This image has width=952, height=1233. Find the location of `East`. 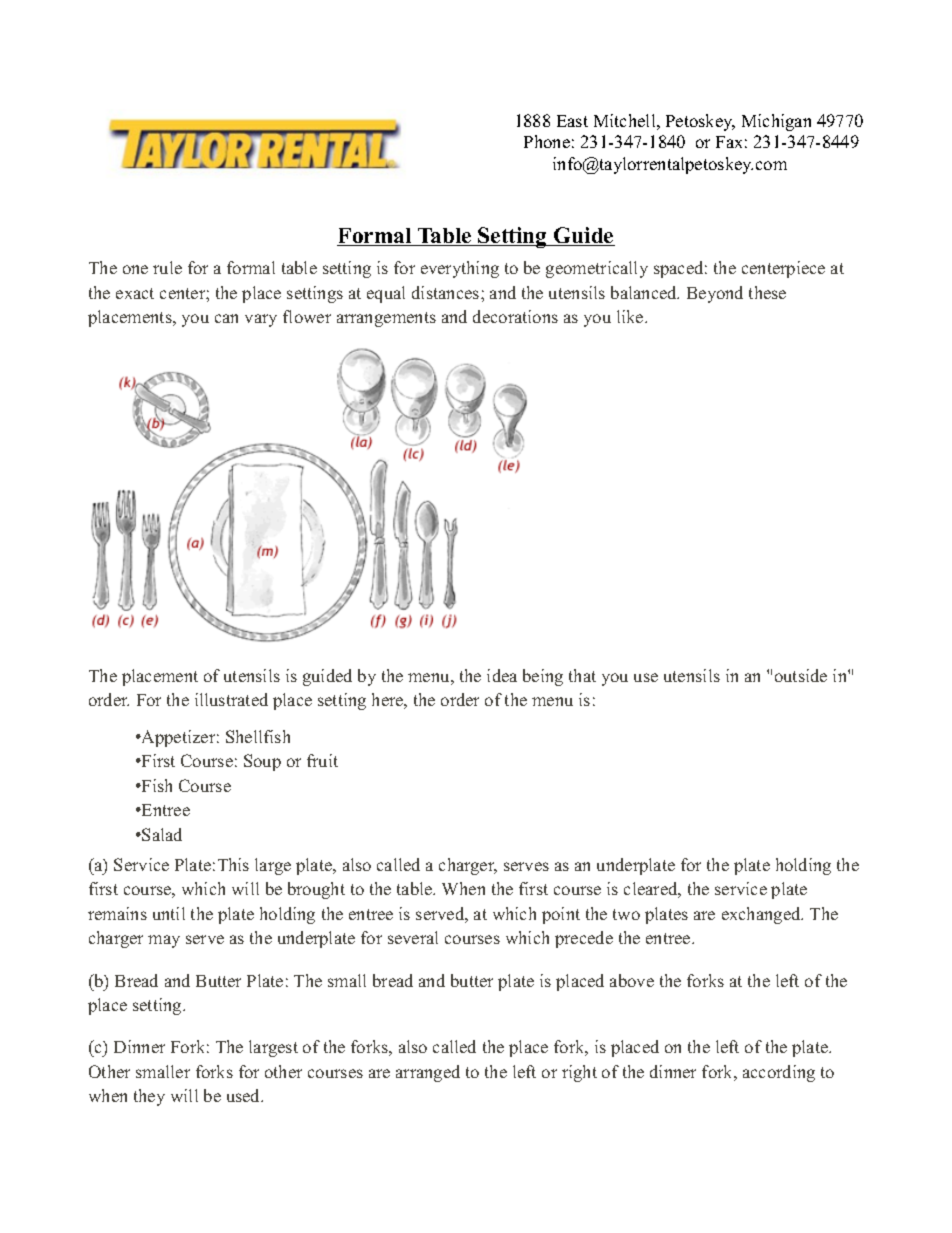

East is located at coordinates (572, 121).
